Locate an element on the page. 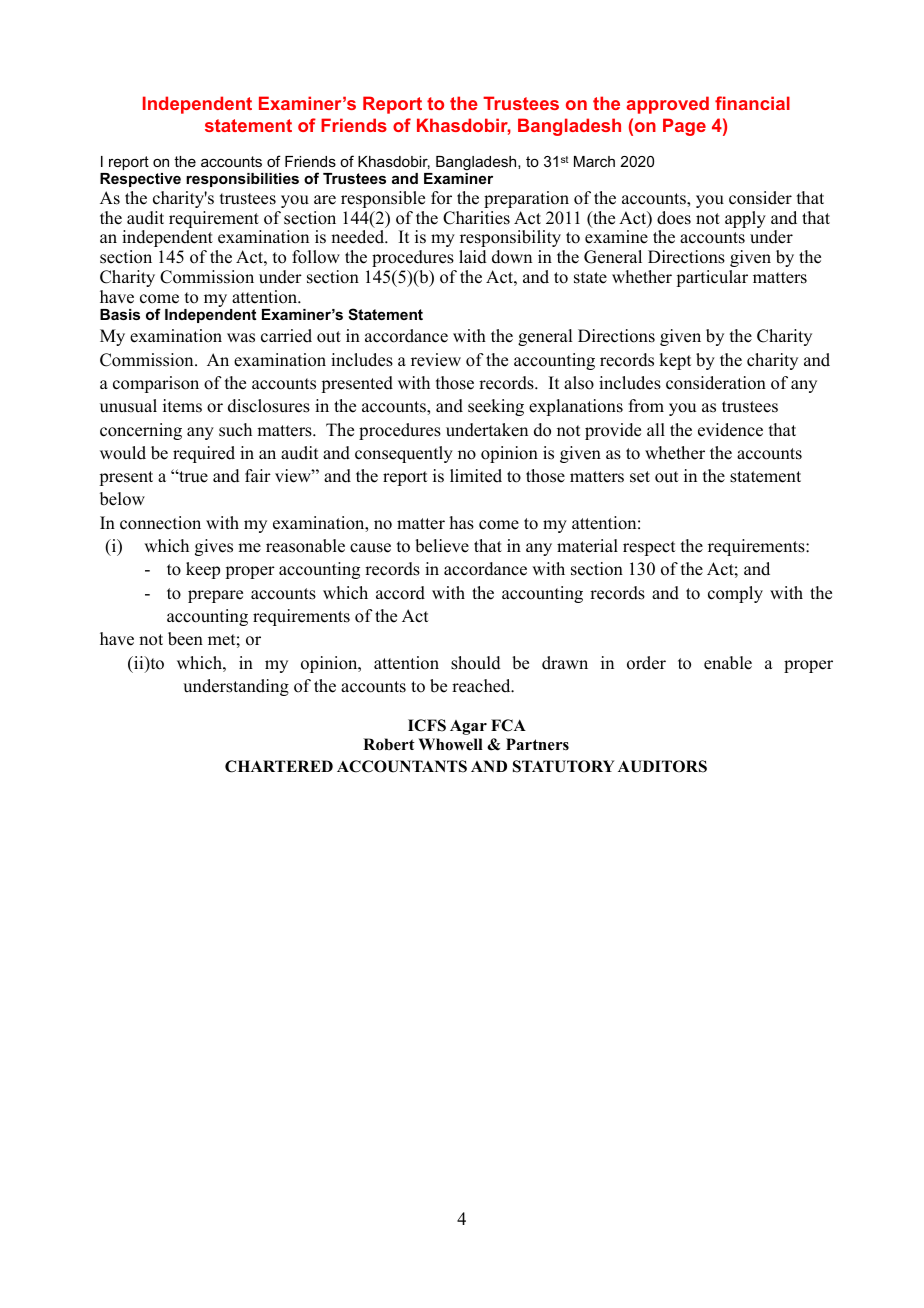 The image size is (924, 1308). connection is located at coordinates (160, 523).
